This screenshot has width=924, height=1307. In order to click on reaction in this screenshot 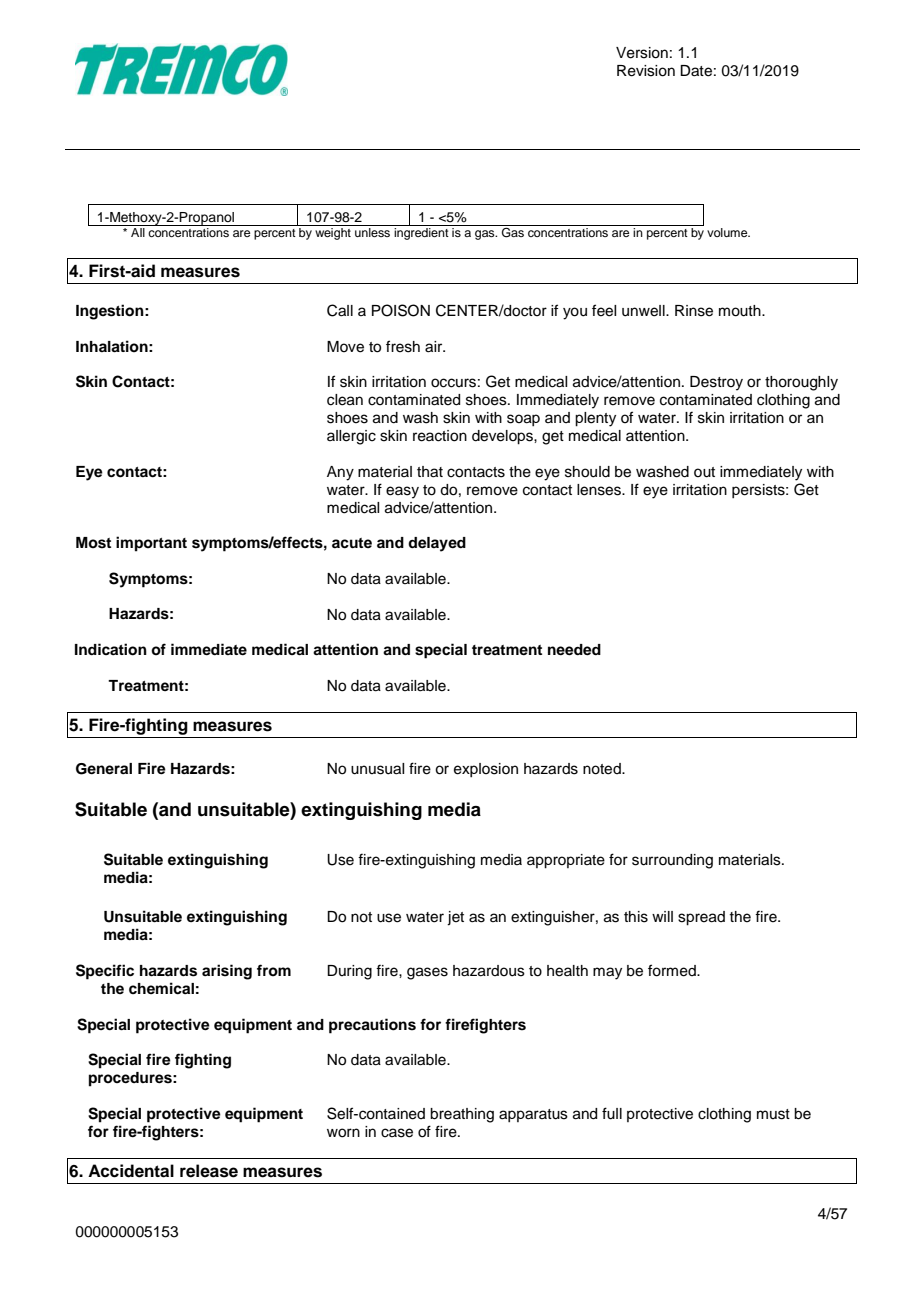, I will do `click(440, 436)`.
